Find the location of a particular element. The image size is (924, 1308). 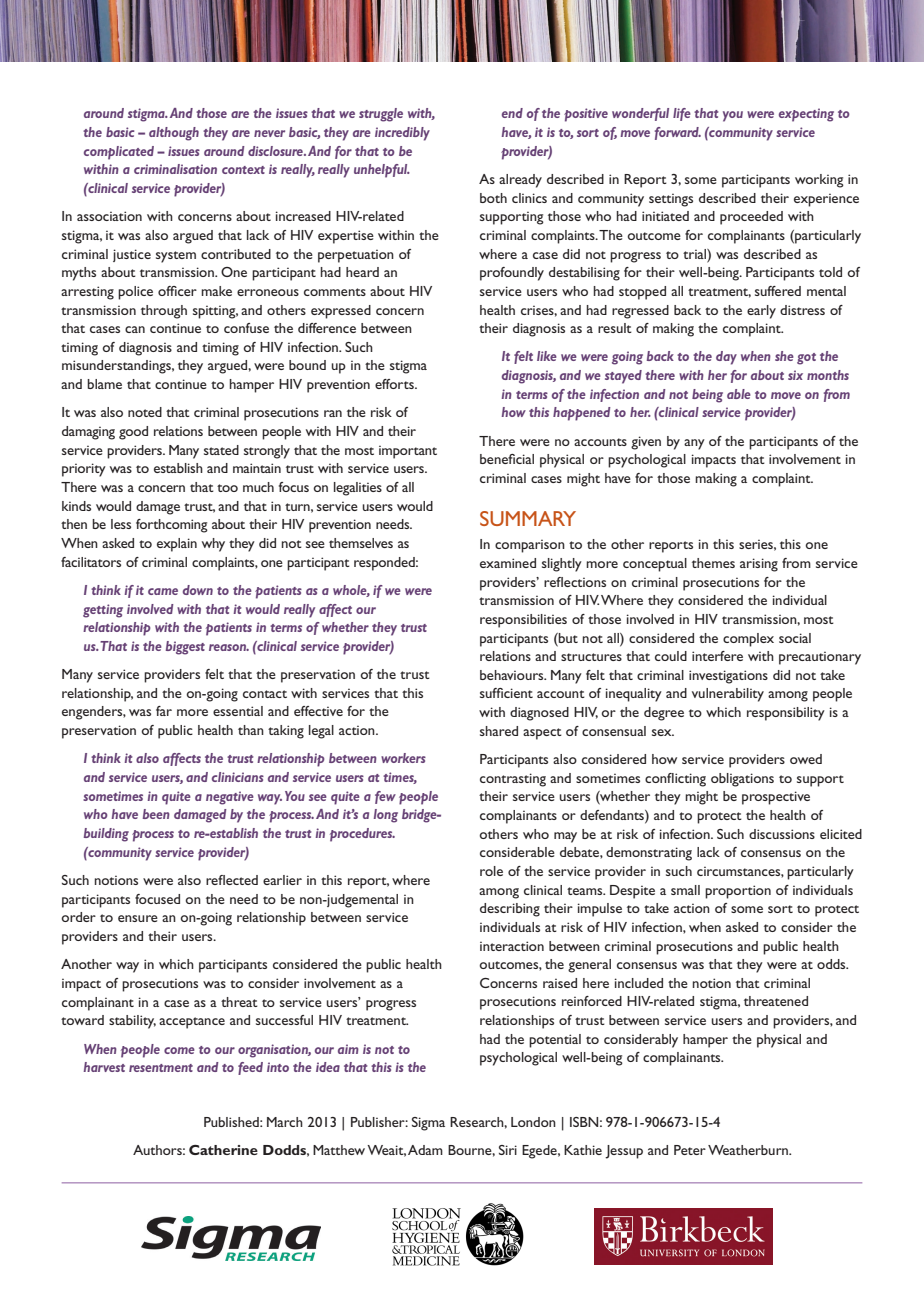

forward is located at coordinates (678, 133).
